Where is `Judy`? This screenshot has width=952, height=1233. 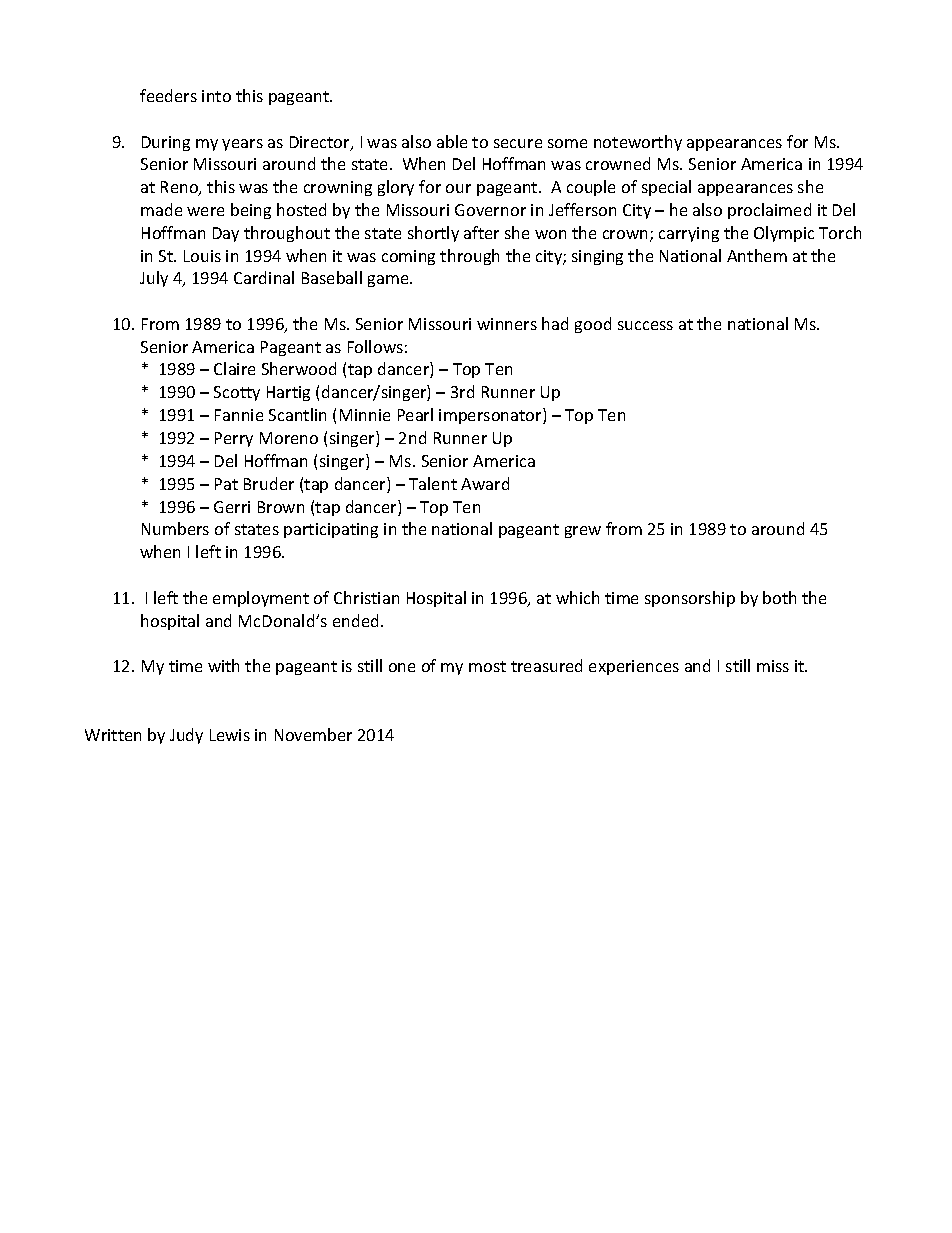 Judy is located at coordinates (186, 736).
